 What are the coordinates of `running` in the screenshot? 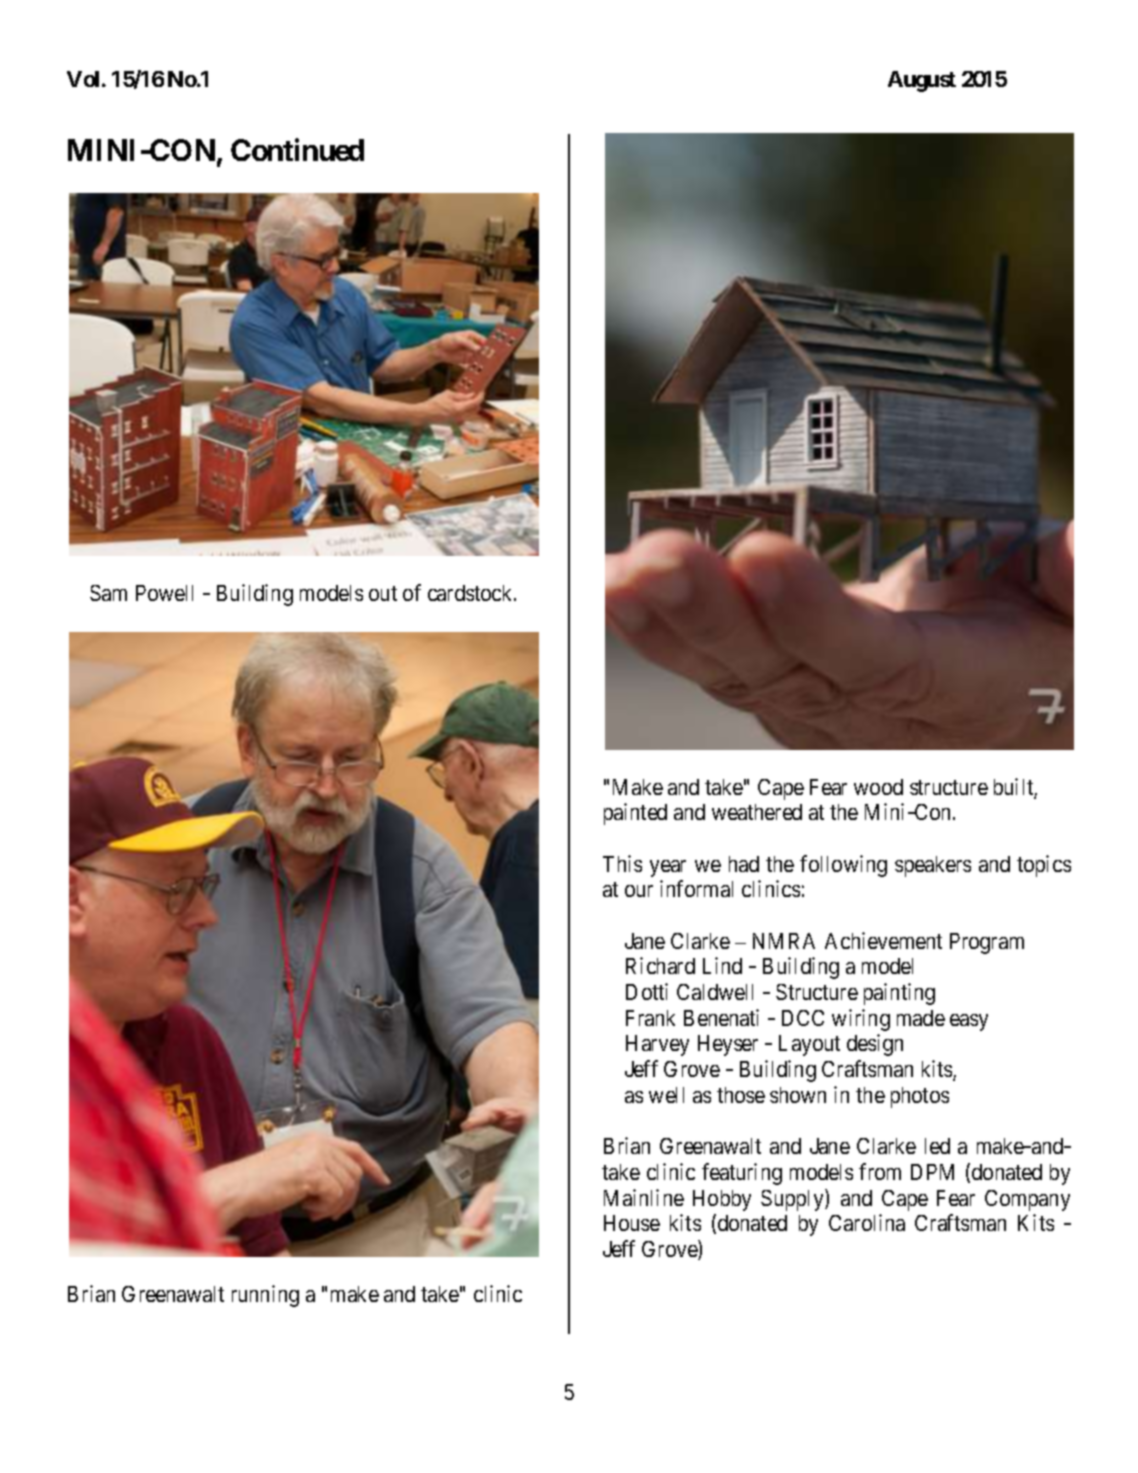 It's located at (265, 1296).
